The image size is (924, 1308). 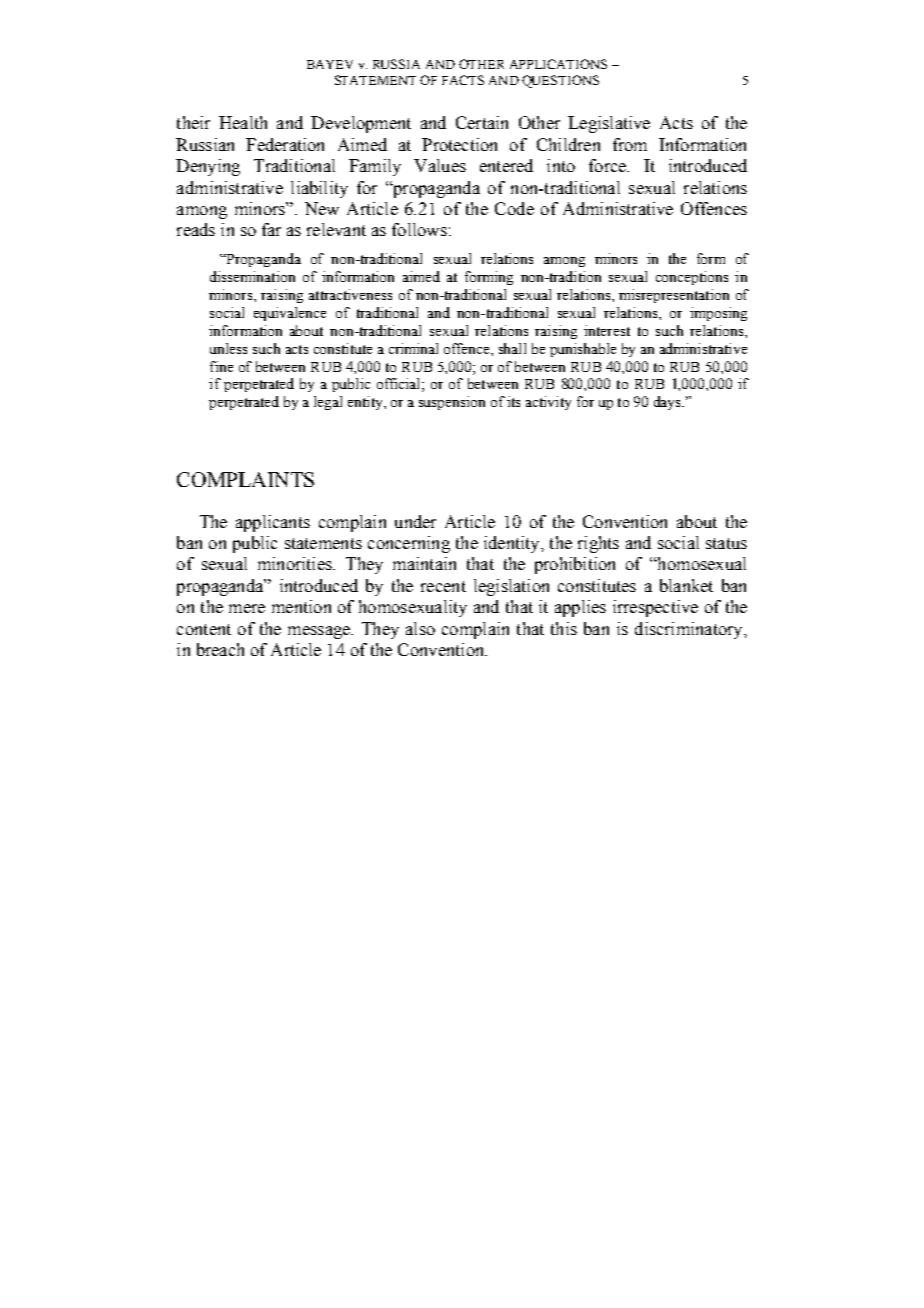 What do you see at coordinates (452, 403) in the screenshot?
I see `suspension` at bounding box center [452, 403].
